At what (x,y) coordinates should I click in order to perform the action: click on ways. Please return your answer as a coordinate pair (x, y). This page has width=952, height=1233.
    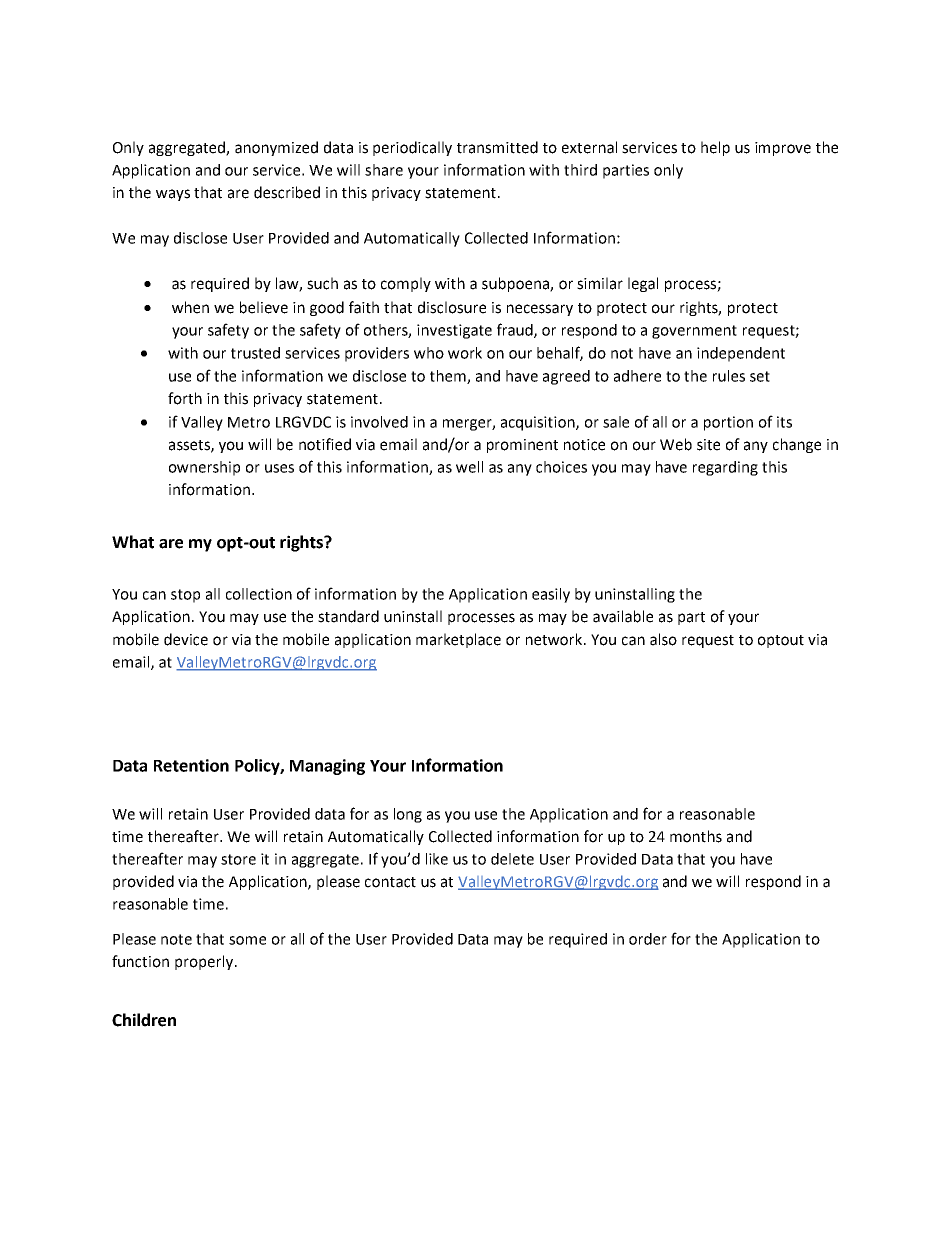
    Looking at the image, I should click on (173, 195).
